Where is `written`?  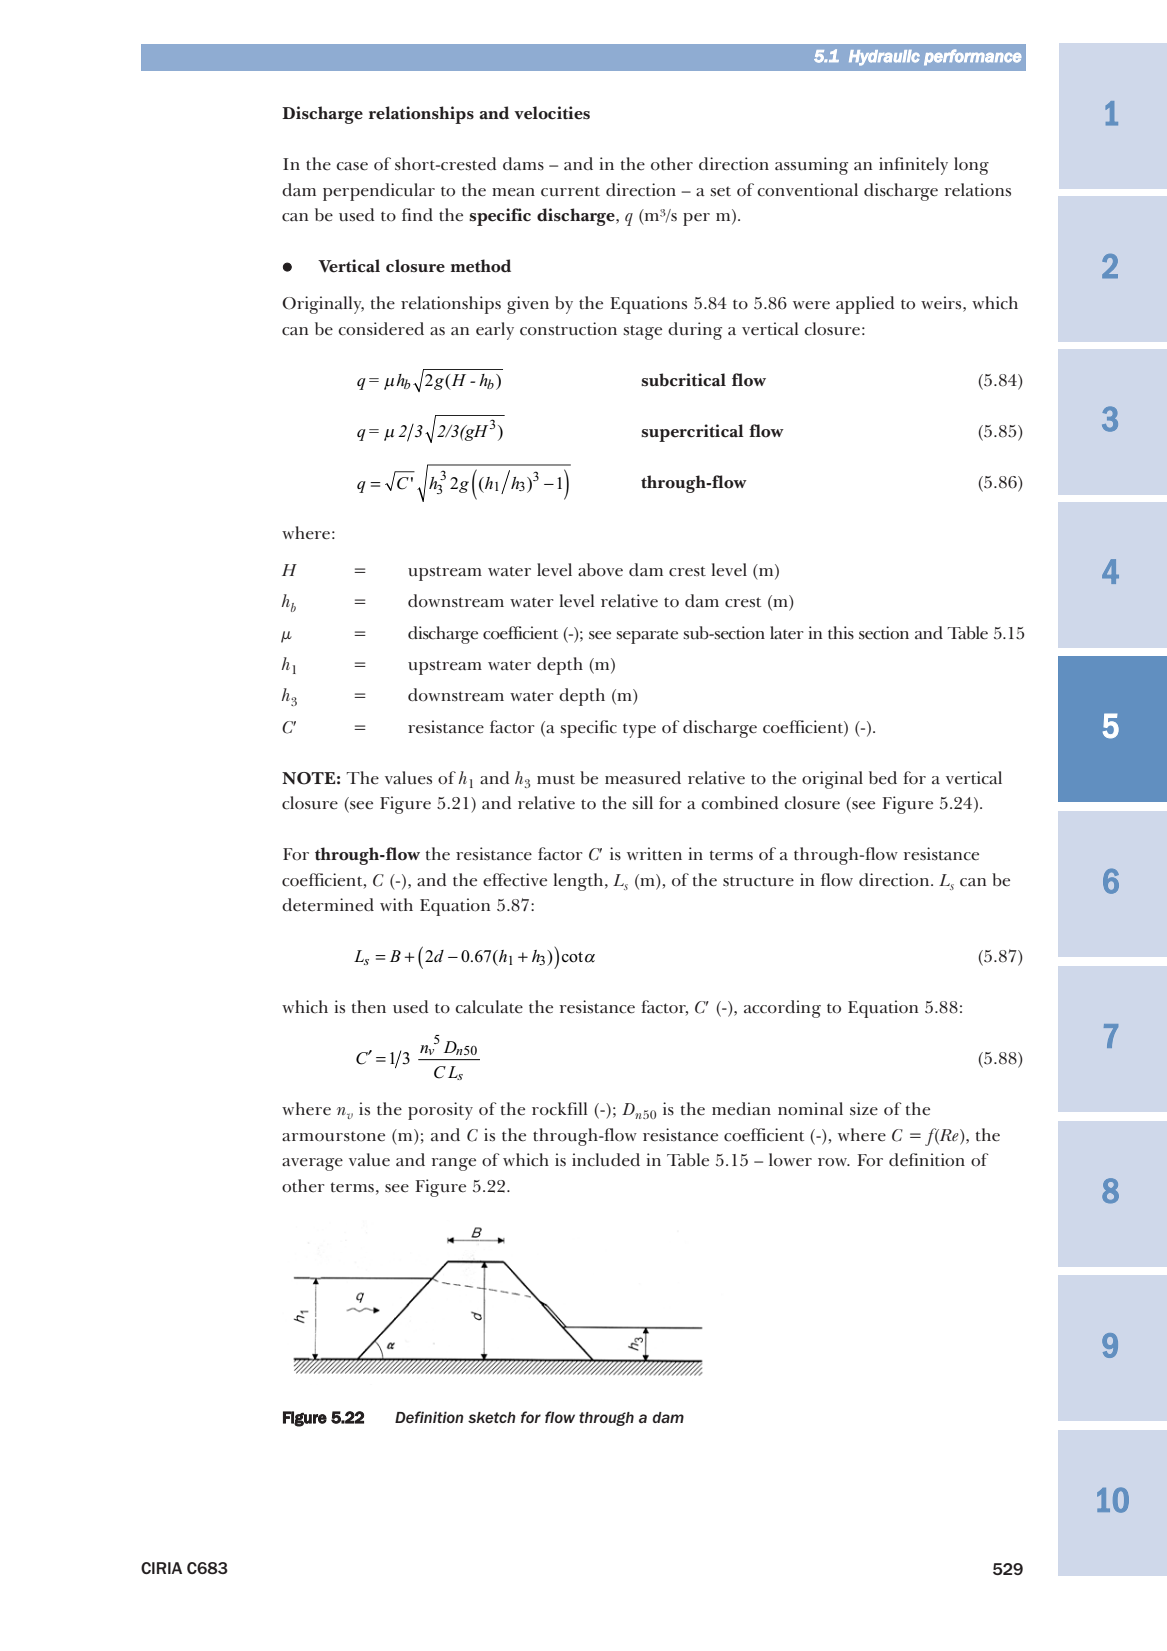
written is located at coordinates (654, 853).
